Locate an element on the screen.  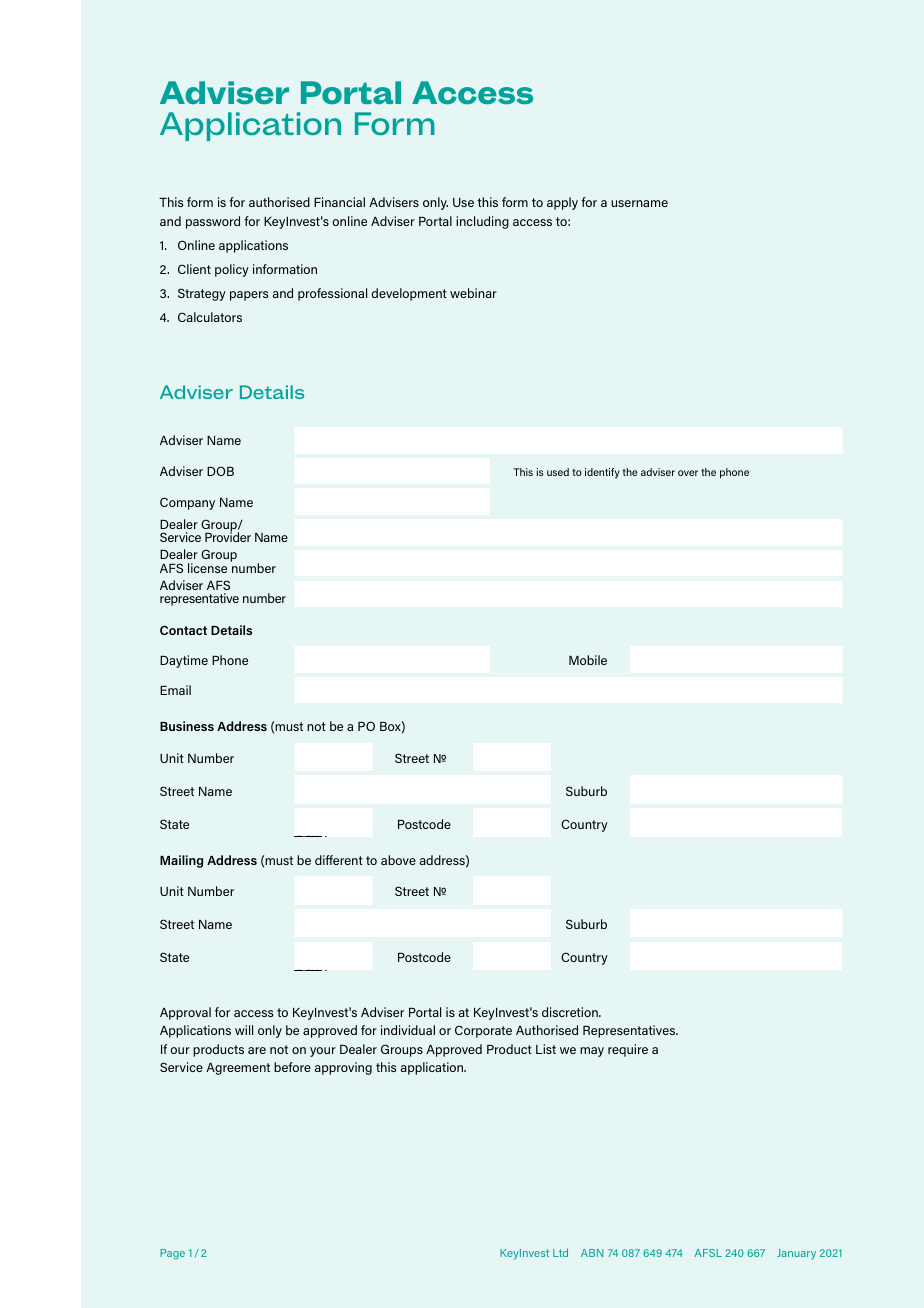
Ltd is located at coordinates (560, 1252).
